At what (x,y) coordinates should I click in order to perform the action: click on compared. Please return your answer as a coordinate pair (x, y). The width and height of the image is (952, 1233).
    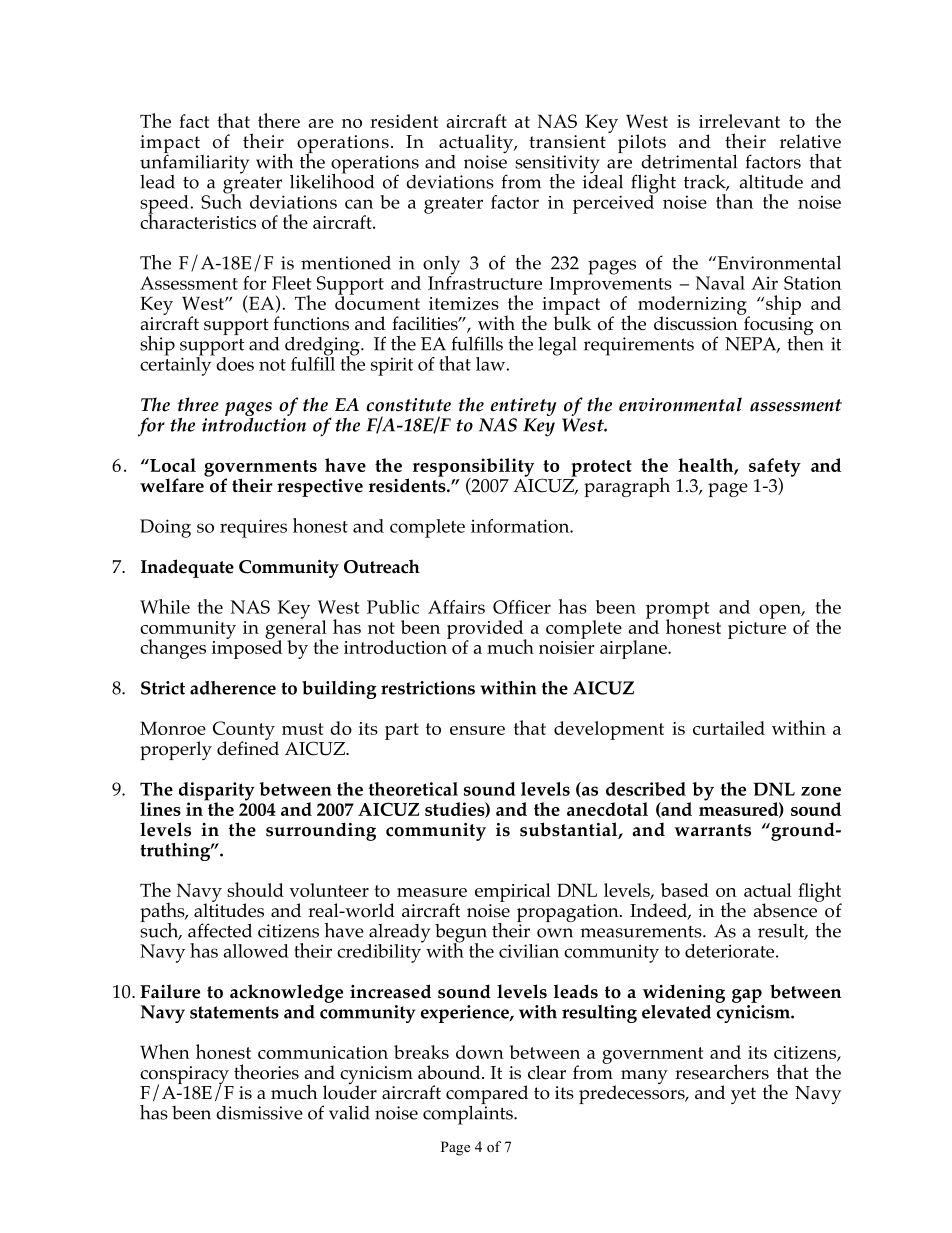
    Looking at the image, I should click on (487, 1096).
